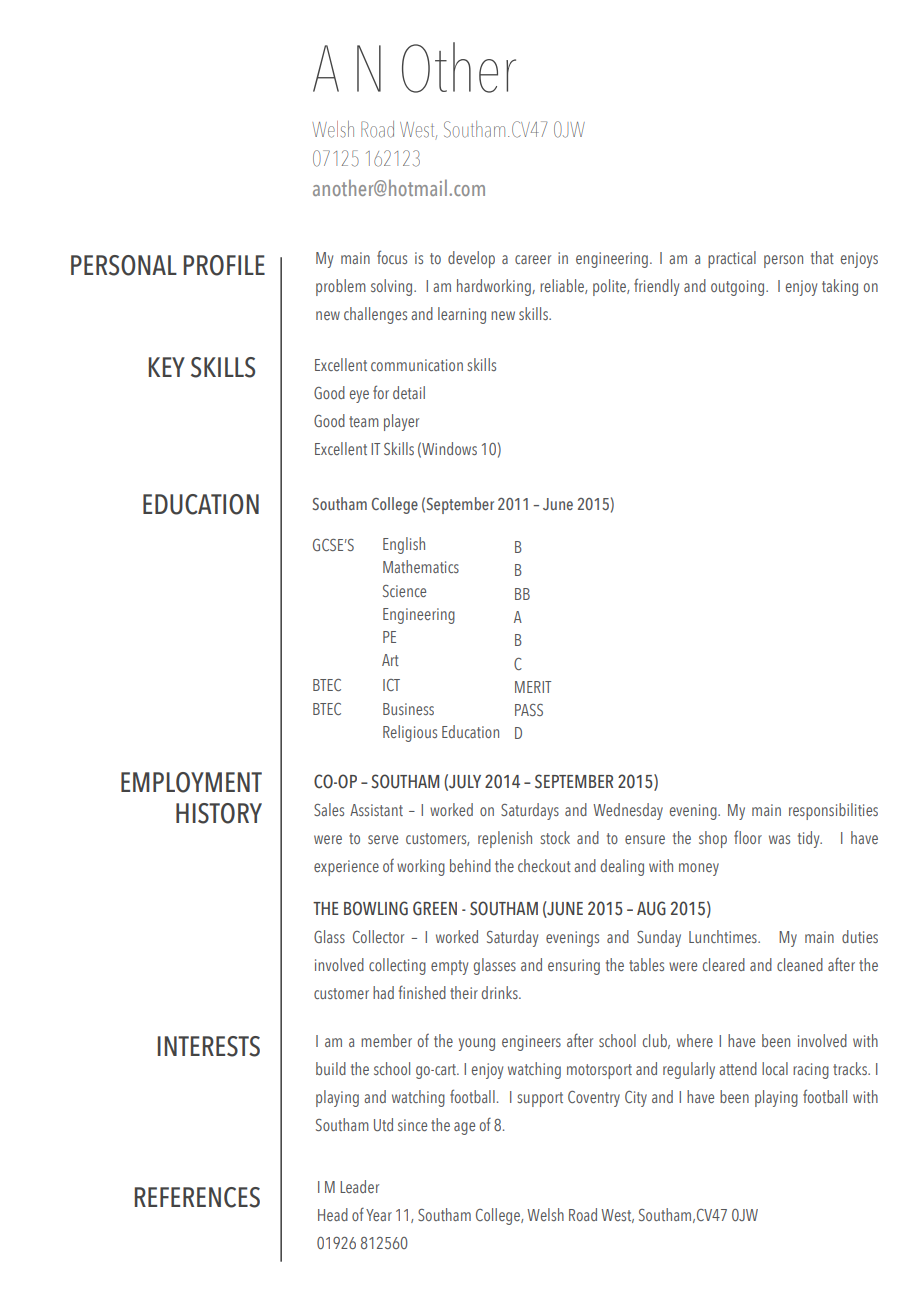 The width and height of the screenshot is (924, 1308). I want to click on PROFILE, so click(224, 265).
